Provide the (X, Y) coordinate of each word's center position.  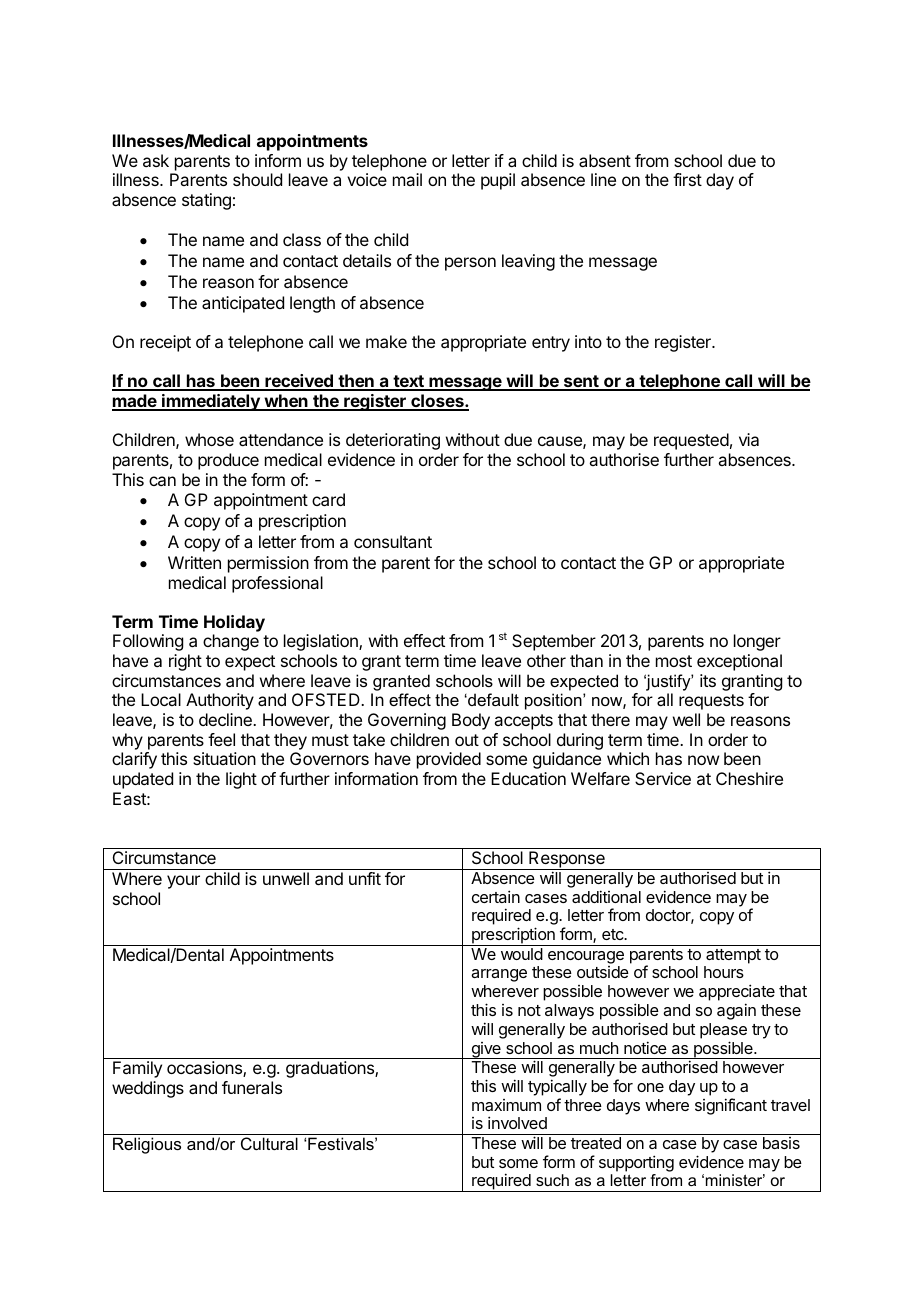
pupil (498, 181)
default (492, 699)
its (708, 680)
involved (517, 1122)
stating (206, 201)
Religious (147, 1145)
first (687, 179)
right (185, 662)
